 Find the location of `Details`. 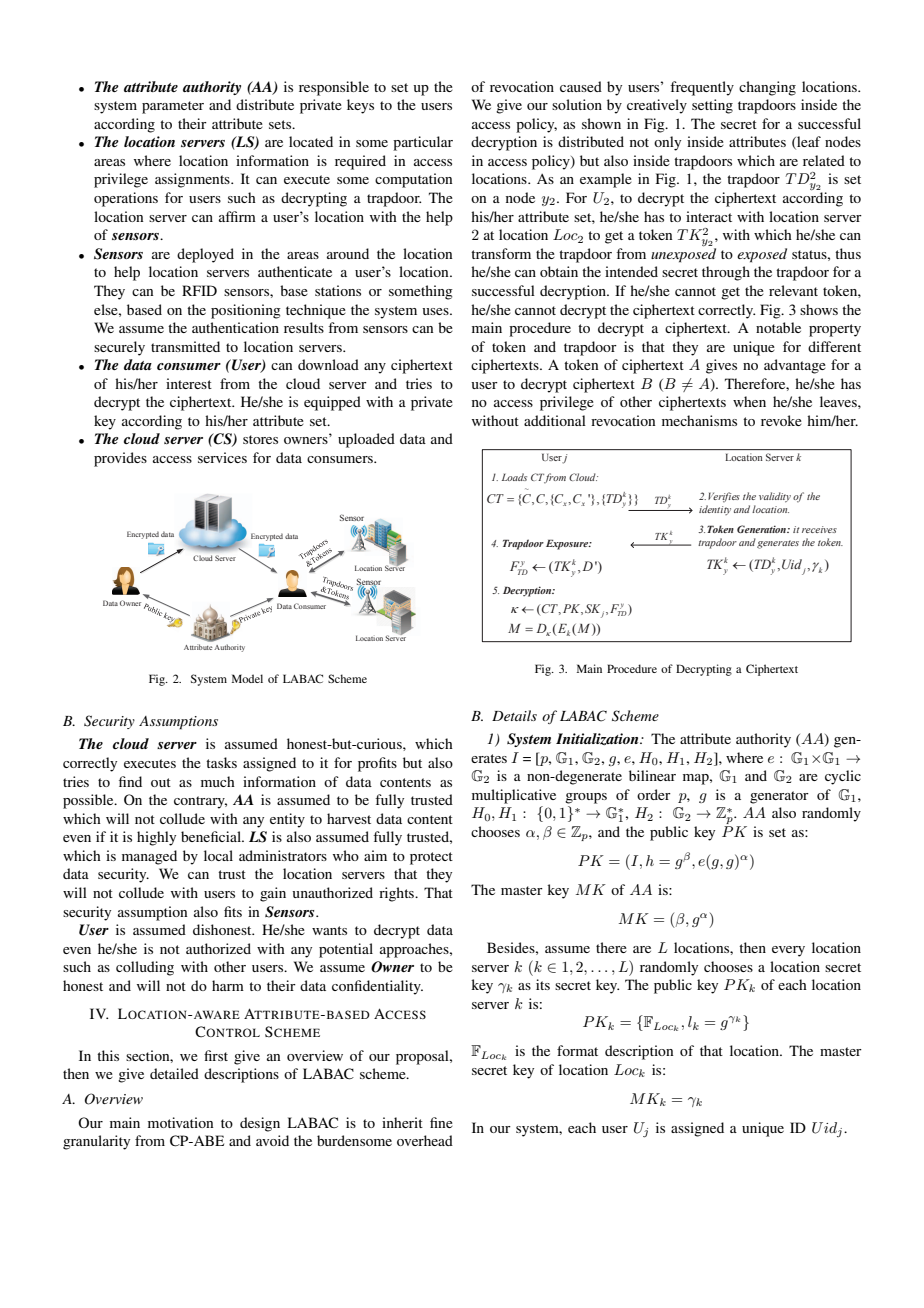

Details is located at coordinates (514, 715).
